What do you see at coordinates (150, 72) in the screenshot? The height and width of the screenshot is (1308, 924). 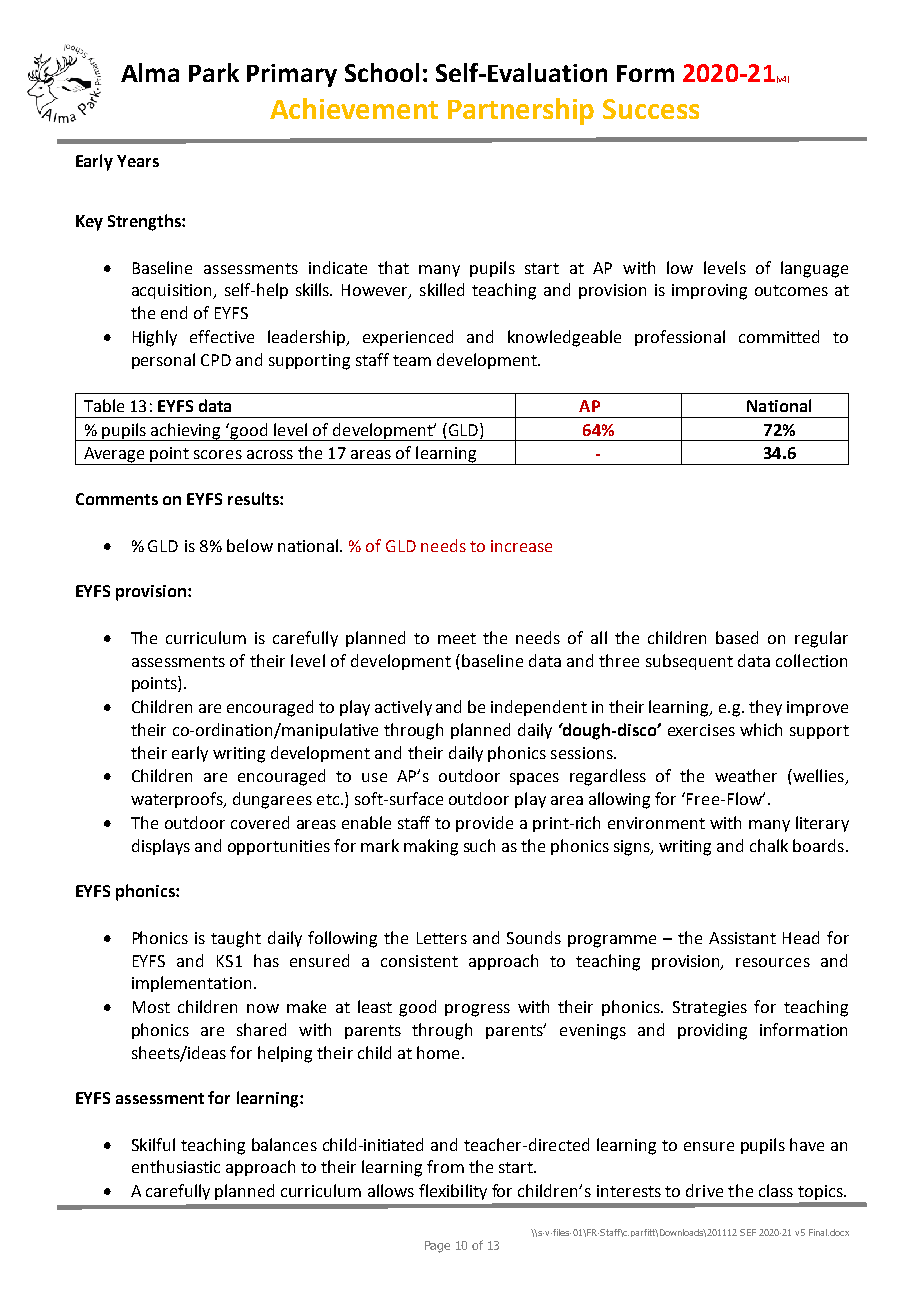 I see `Alma` at bounding box center [150, 72].
